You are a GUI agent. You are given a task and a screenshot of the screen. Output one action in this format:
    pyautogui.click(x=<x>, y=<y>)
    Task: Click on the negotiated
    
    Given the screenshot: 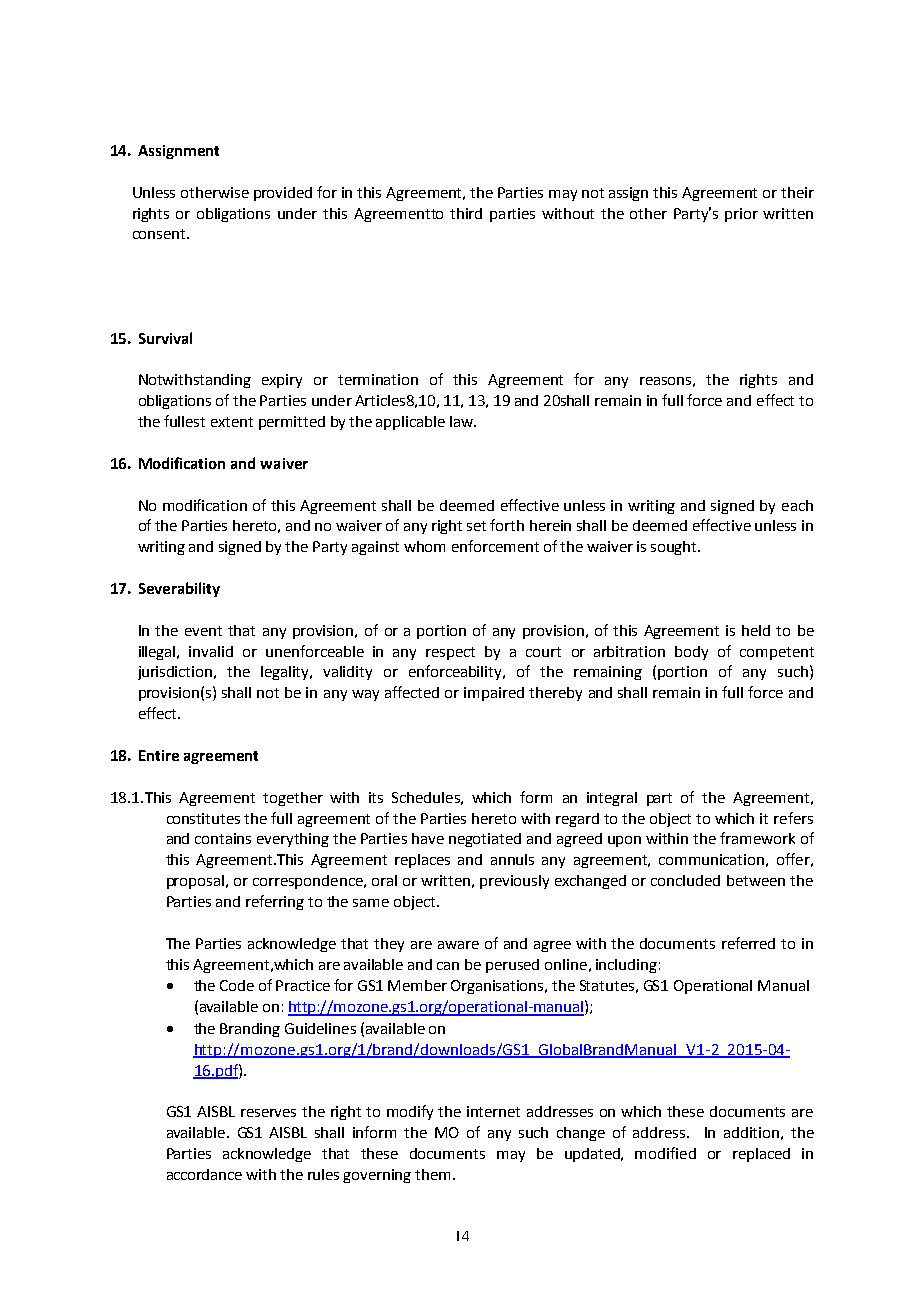 What is the action you would take?
    pyautogui.click(x=485, y=840)
